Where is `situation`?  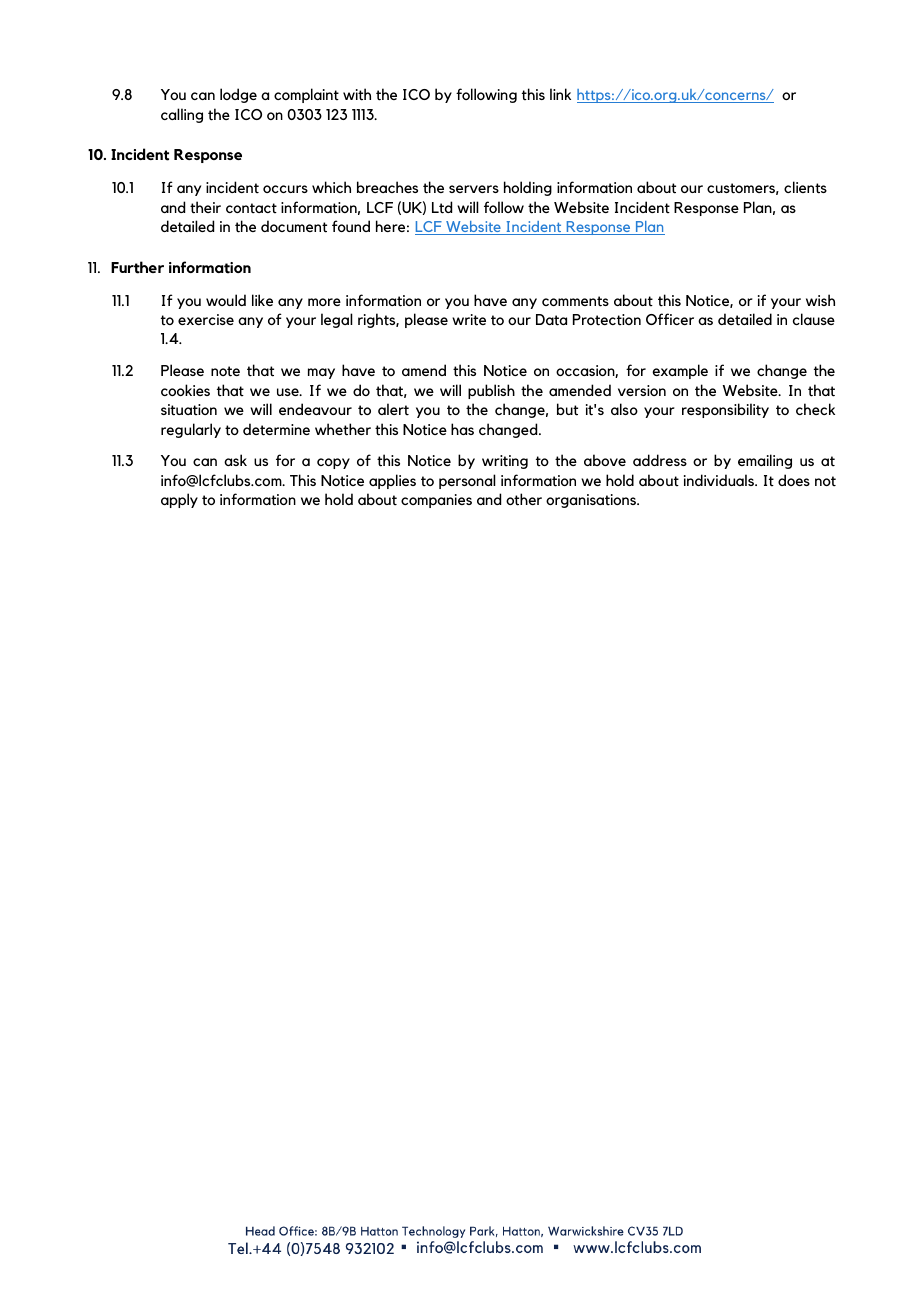
situation is located at coordinates (189, 410).
